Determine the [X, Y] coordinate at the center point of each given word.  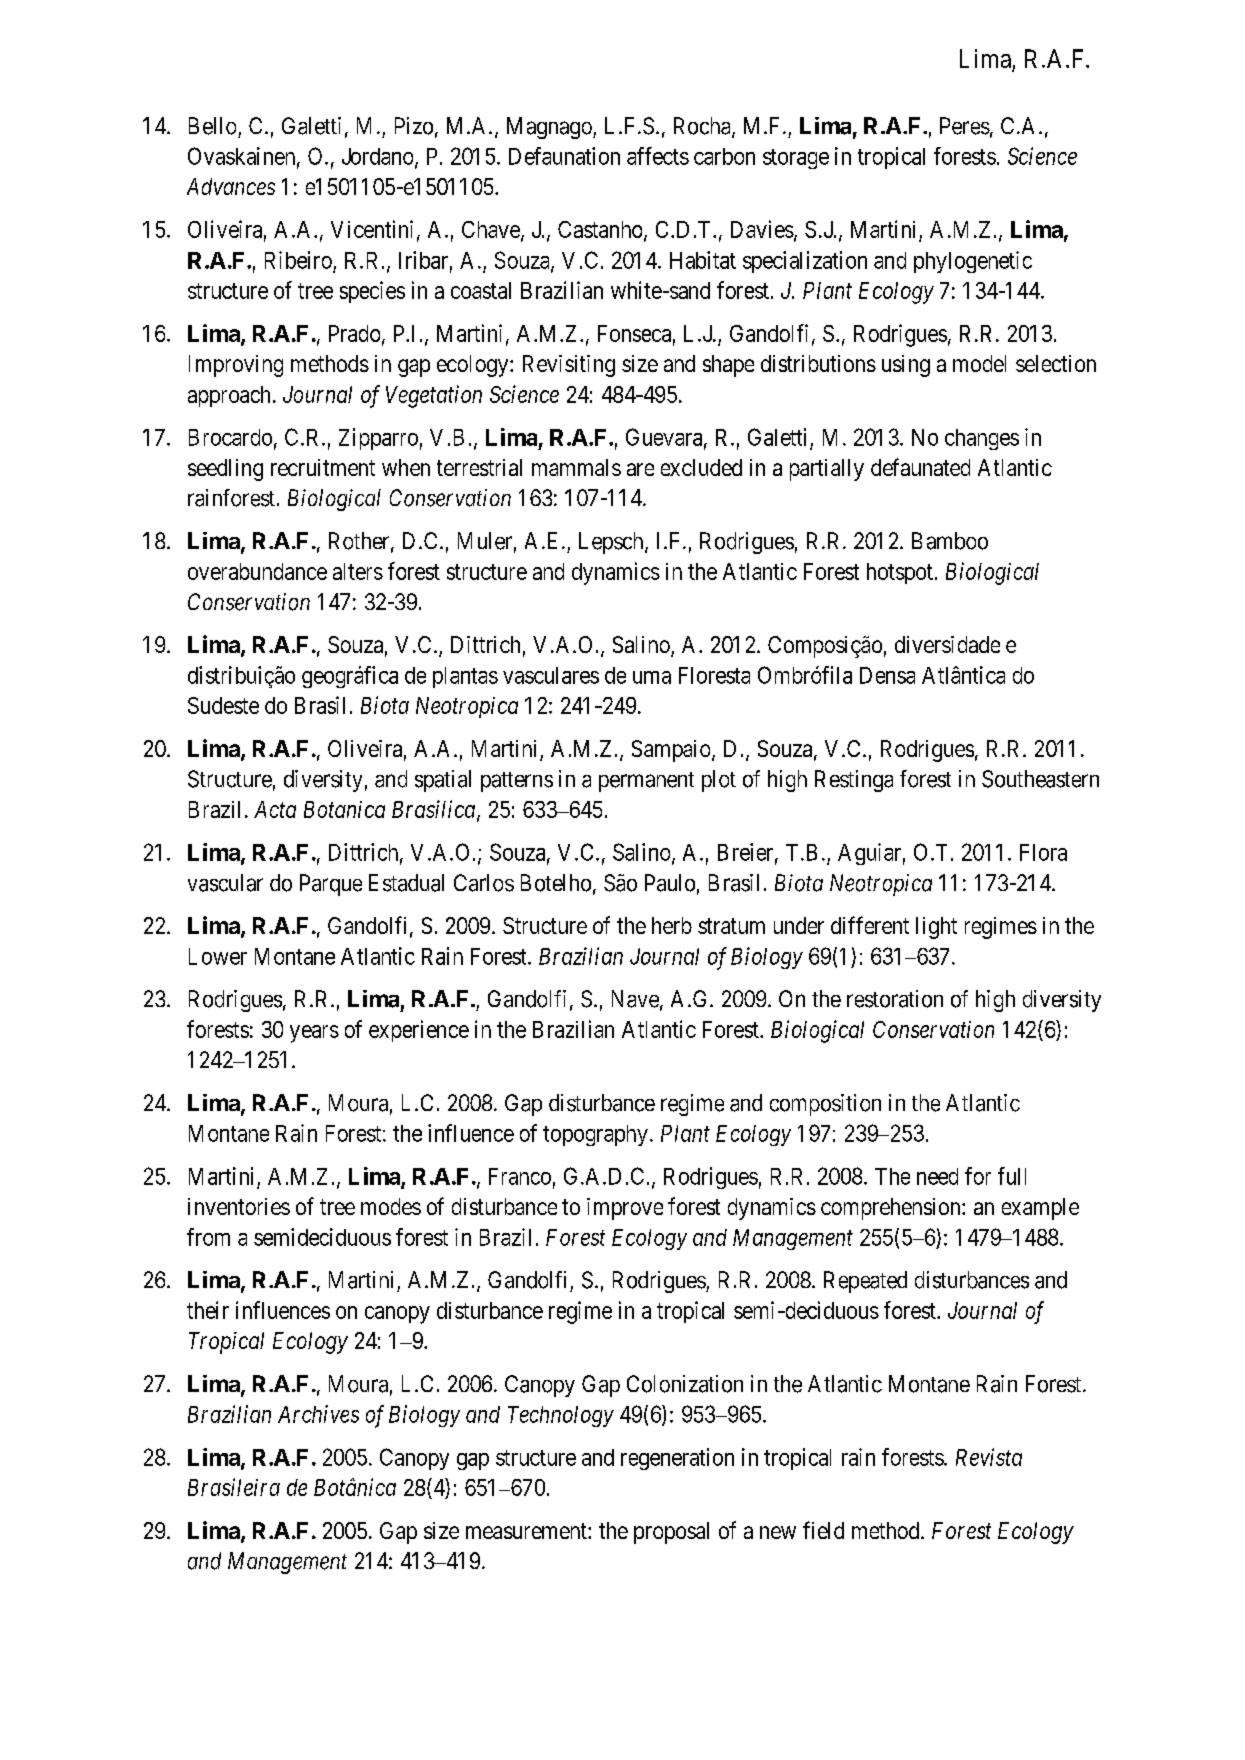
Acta [275, 809]
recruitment [323, 467]
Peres [965, 126]
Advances [231, 186]
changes [982, 439]
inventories [239, 1206]
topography [595, 1135]
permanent [646, 782]
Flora [1043, 852]
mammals [576, 467]
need [937, 1176]
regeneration [677, 1459]
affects [658, 156]
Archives [318, 1414]
